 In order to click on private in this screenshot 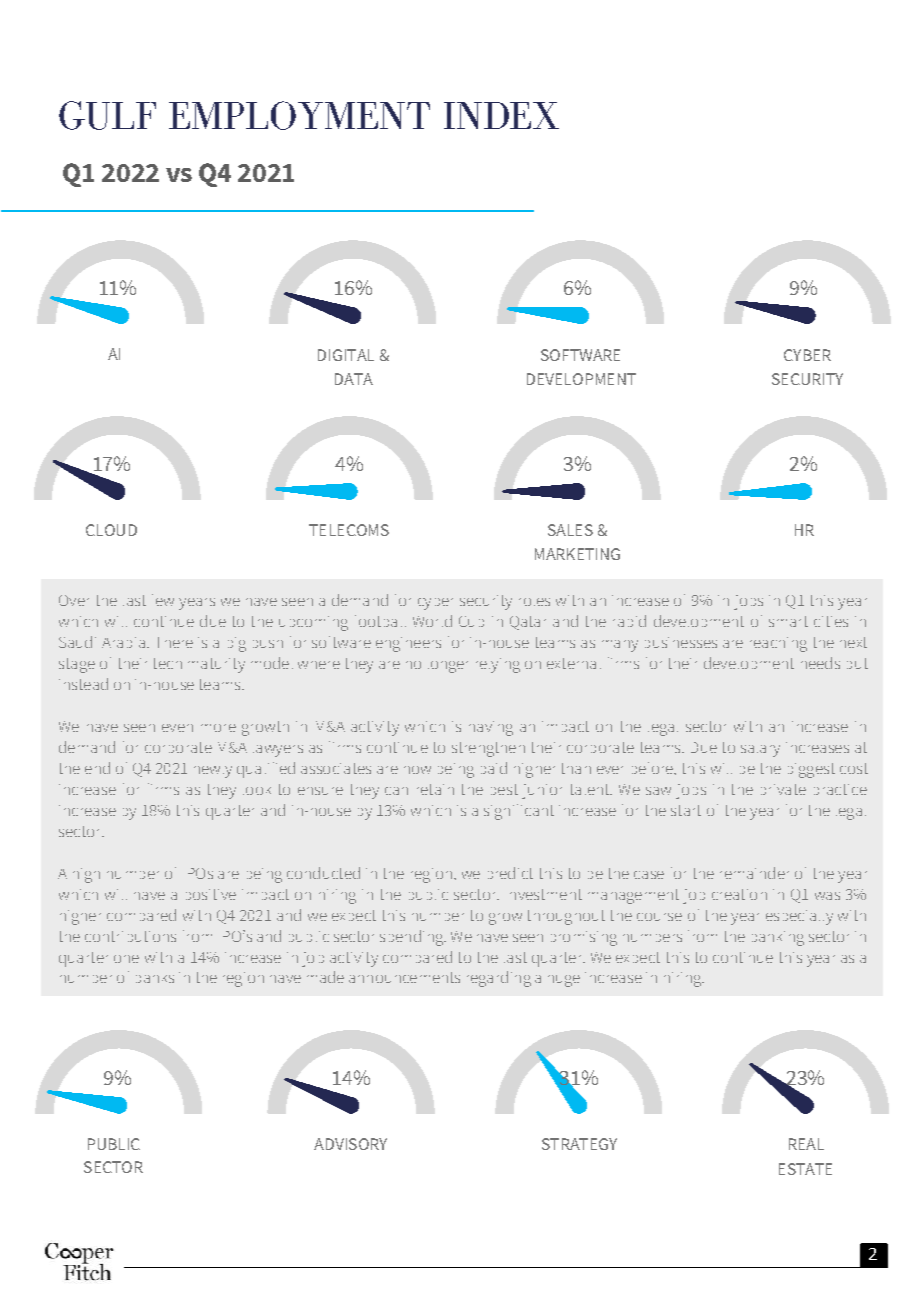, I will do `click(783, 789)`.
